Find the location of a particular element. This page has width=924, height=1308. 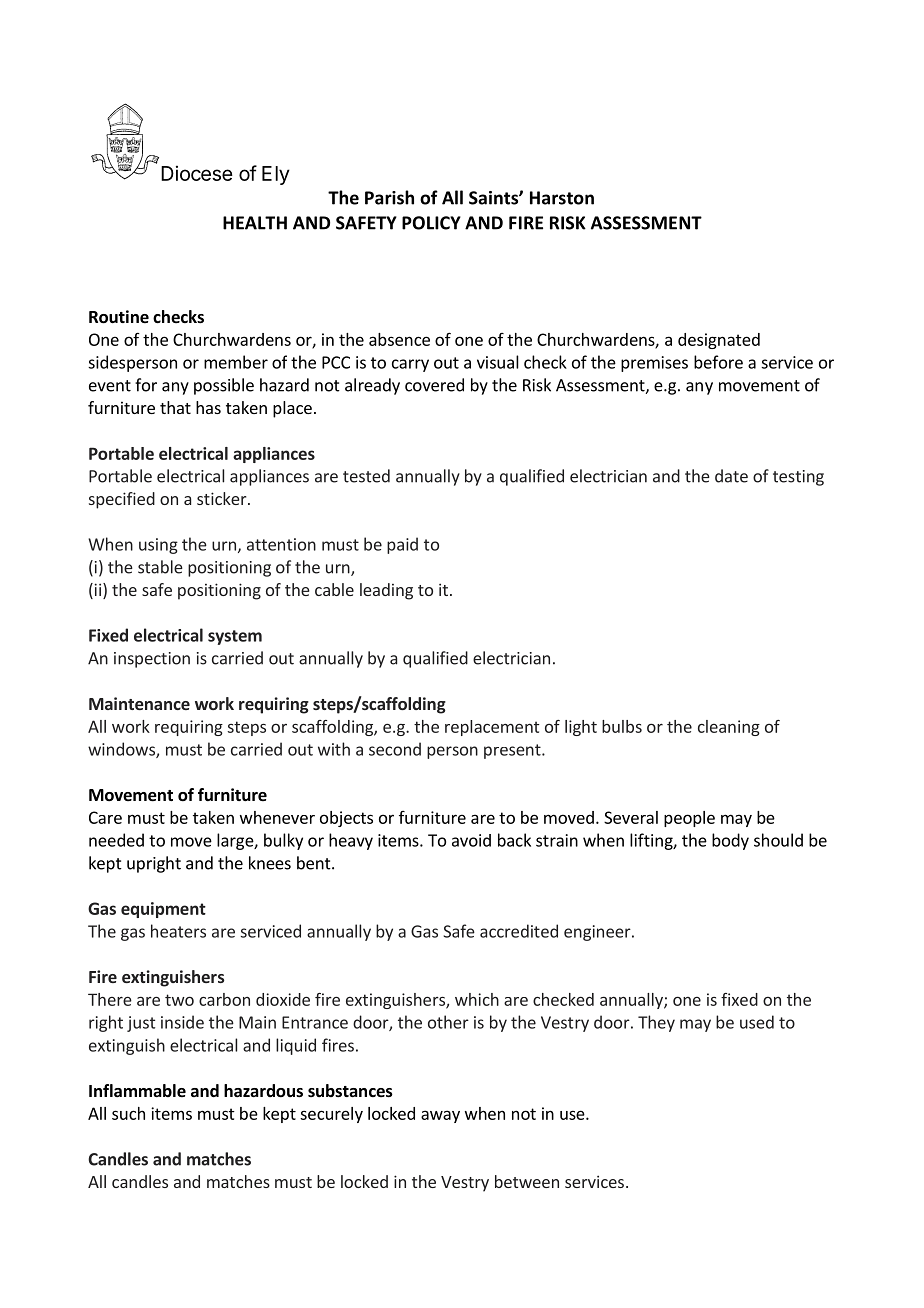

designated is located at coordinates (719, 341).
